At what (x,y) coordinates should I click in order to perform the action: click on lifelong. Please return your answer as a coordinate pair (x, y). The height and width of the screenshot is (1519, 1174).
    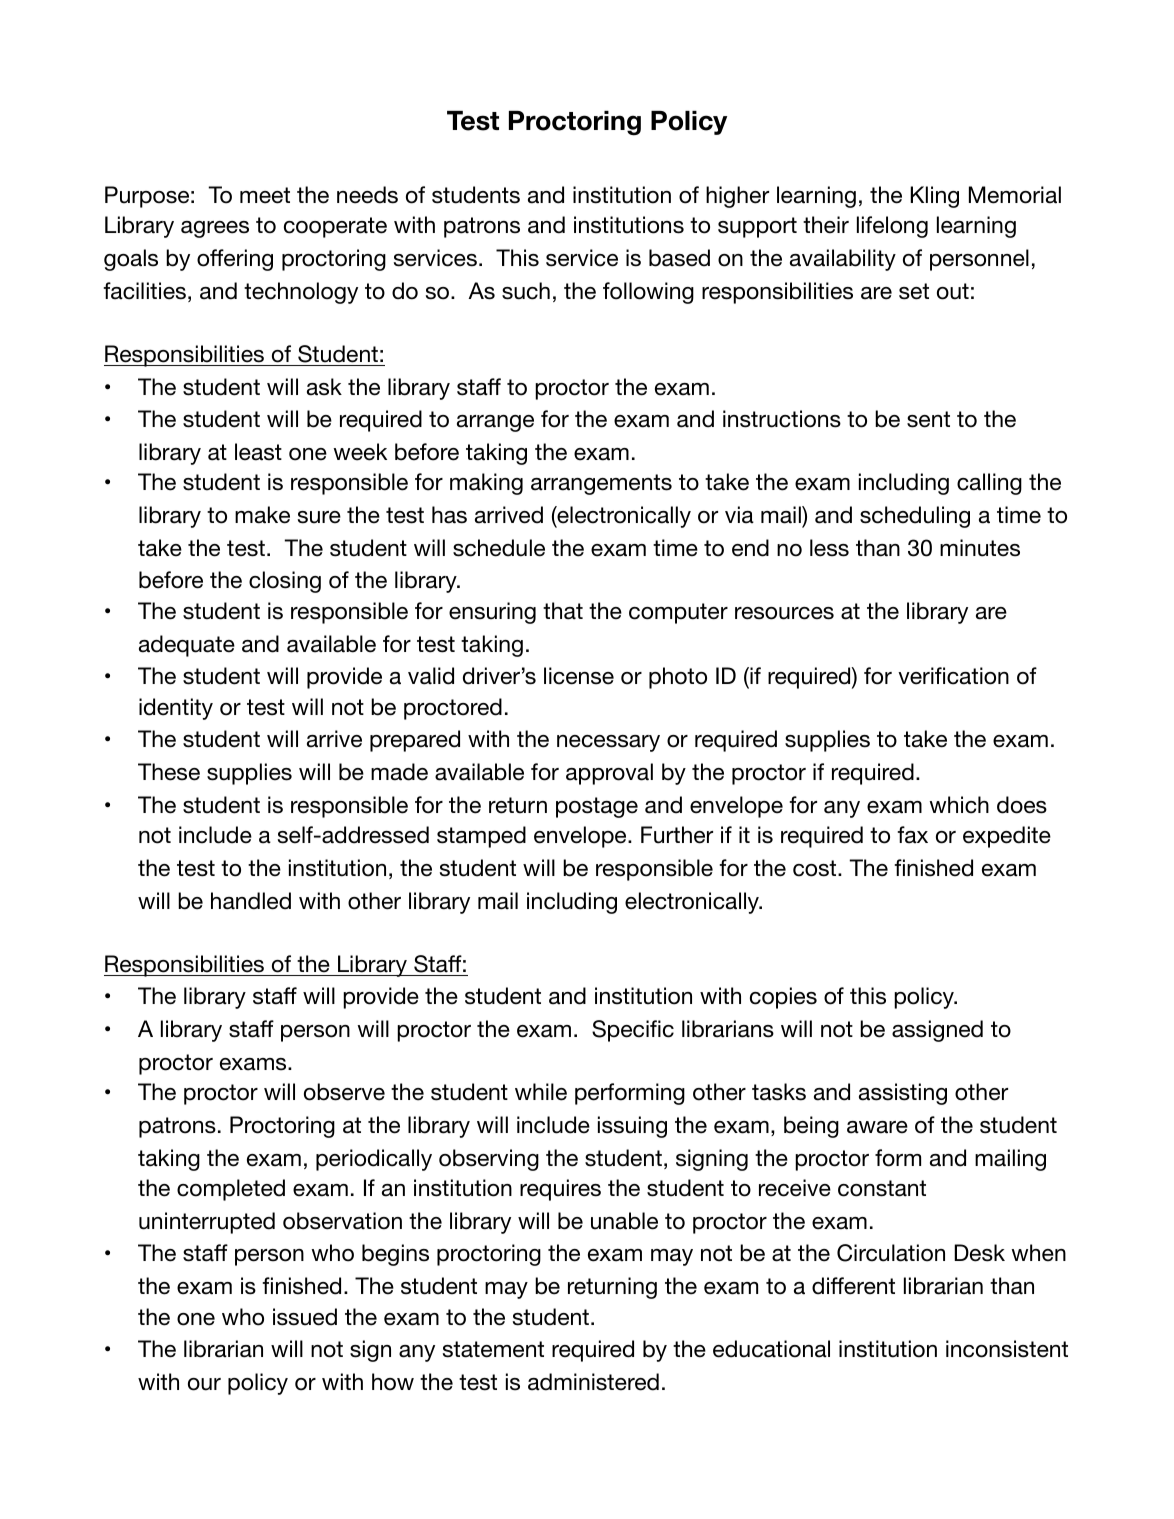
    Looking at the image, I should click on (892, 227).
